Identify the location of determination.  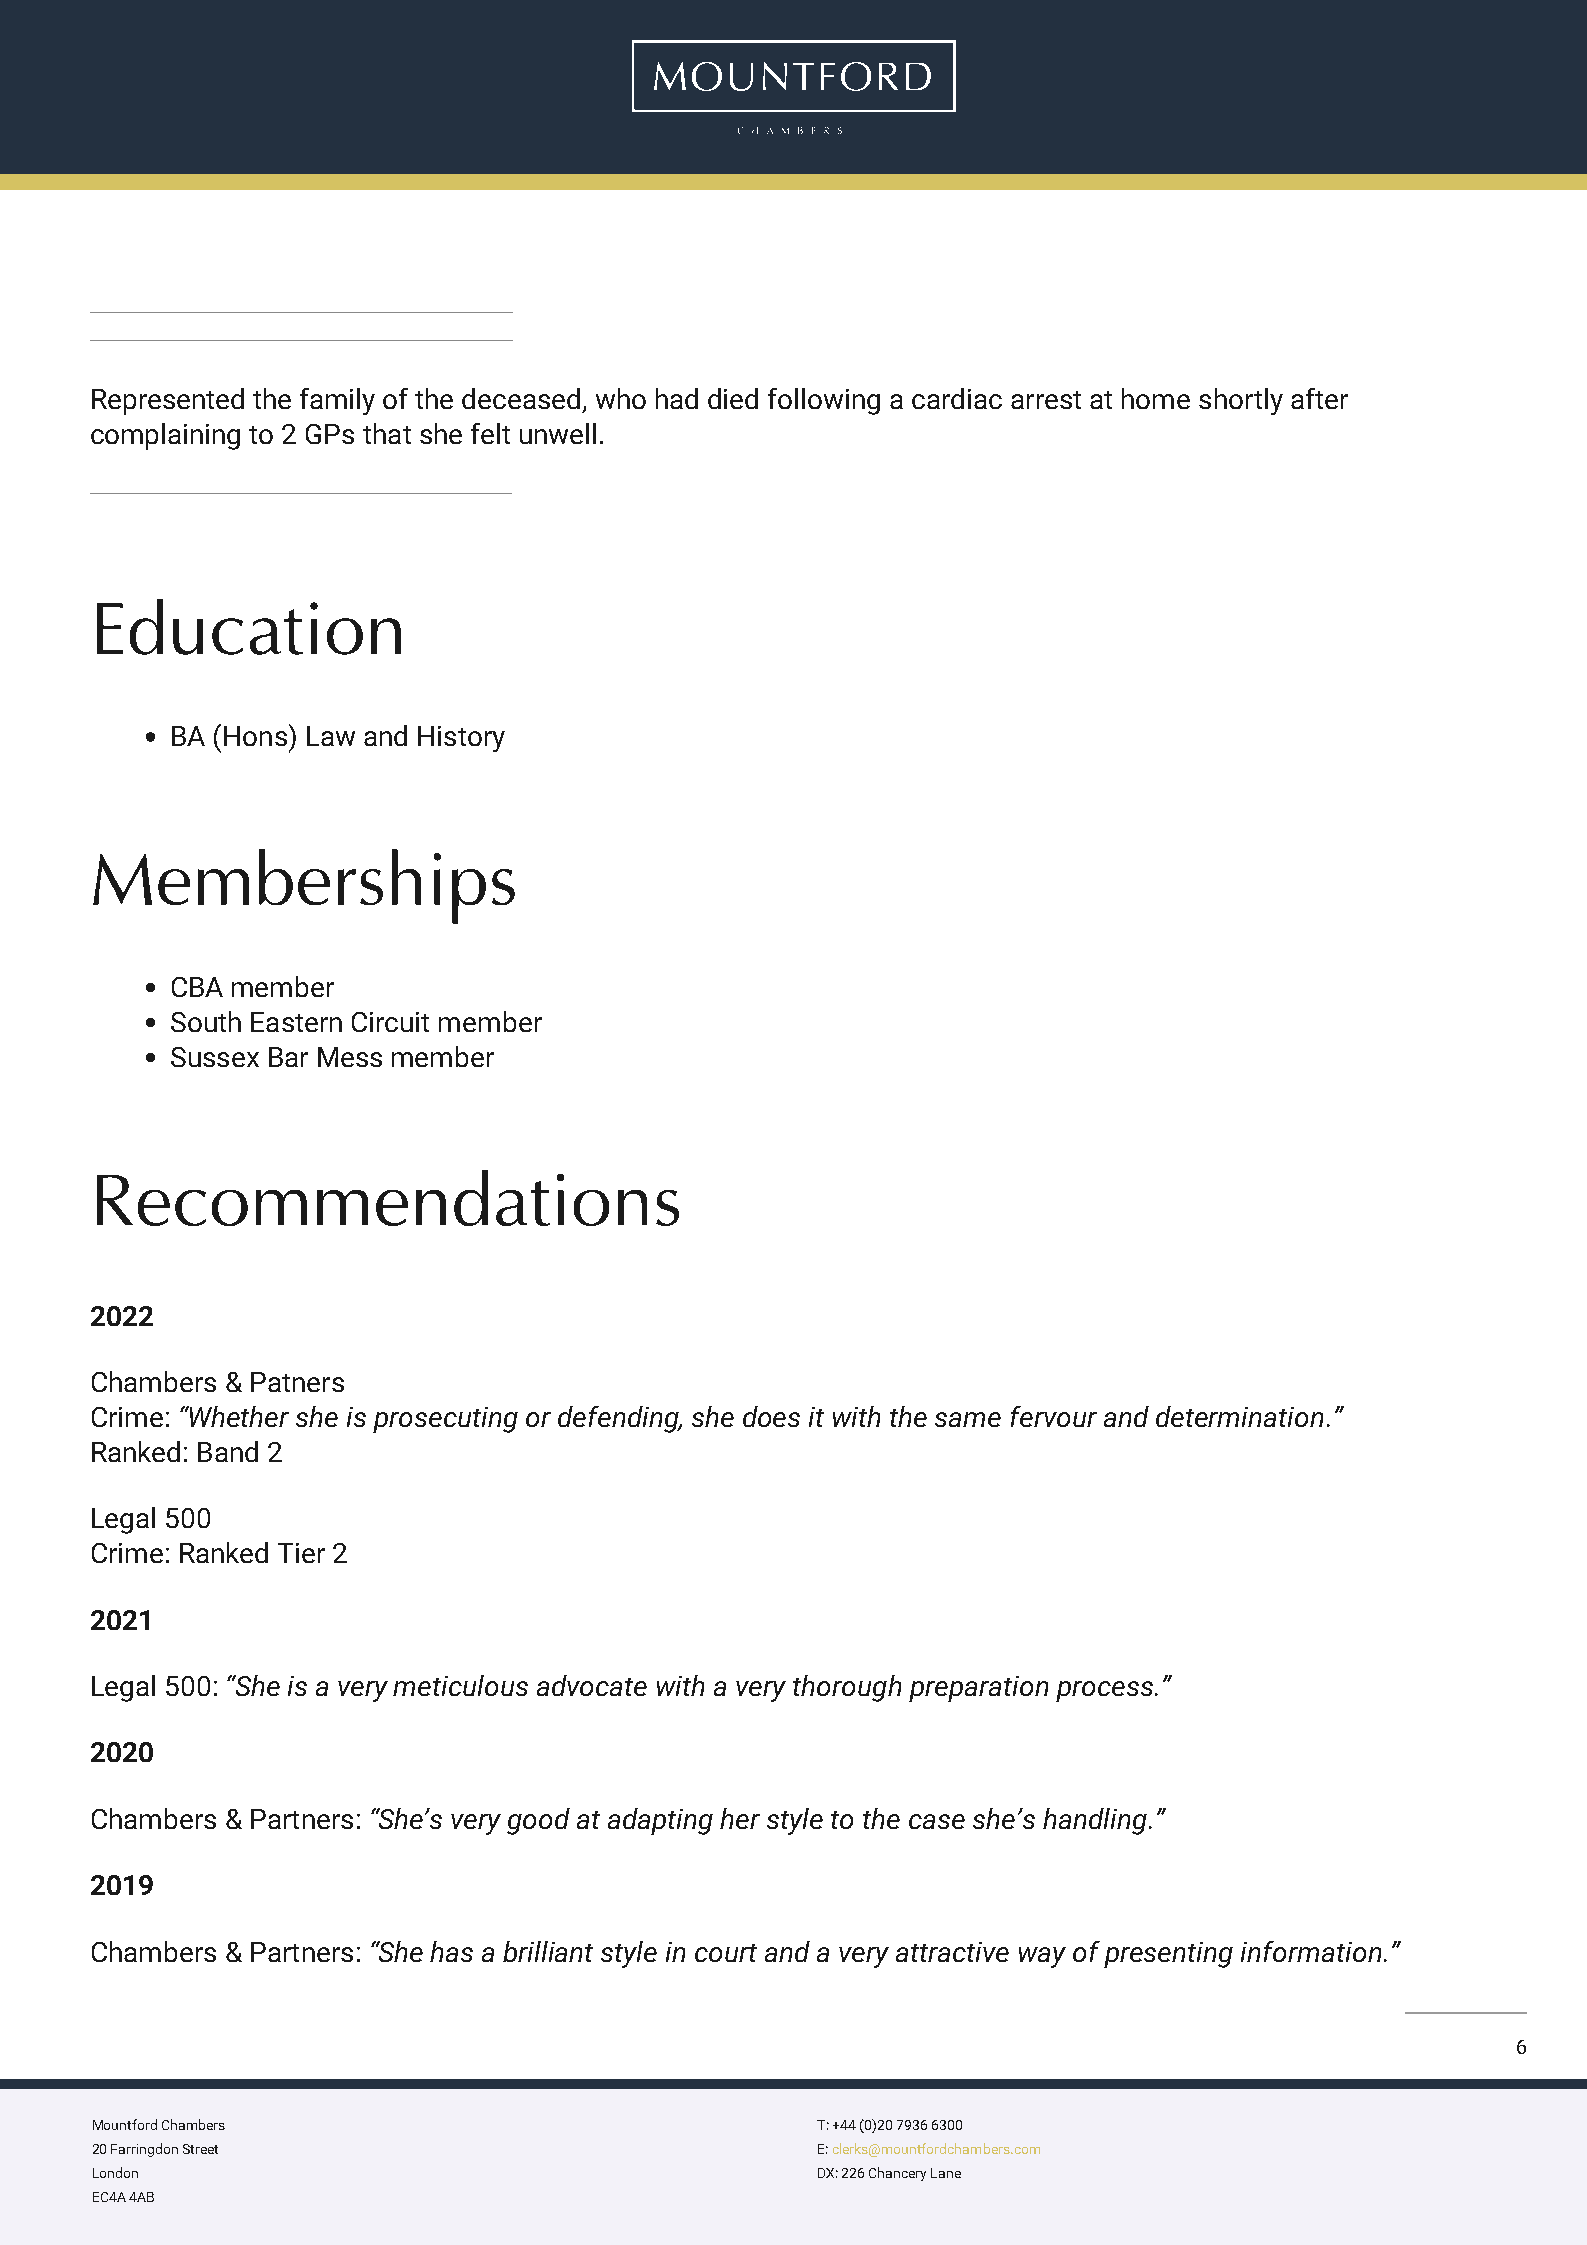
(1239, 1416).
